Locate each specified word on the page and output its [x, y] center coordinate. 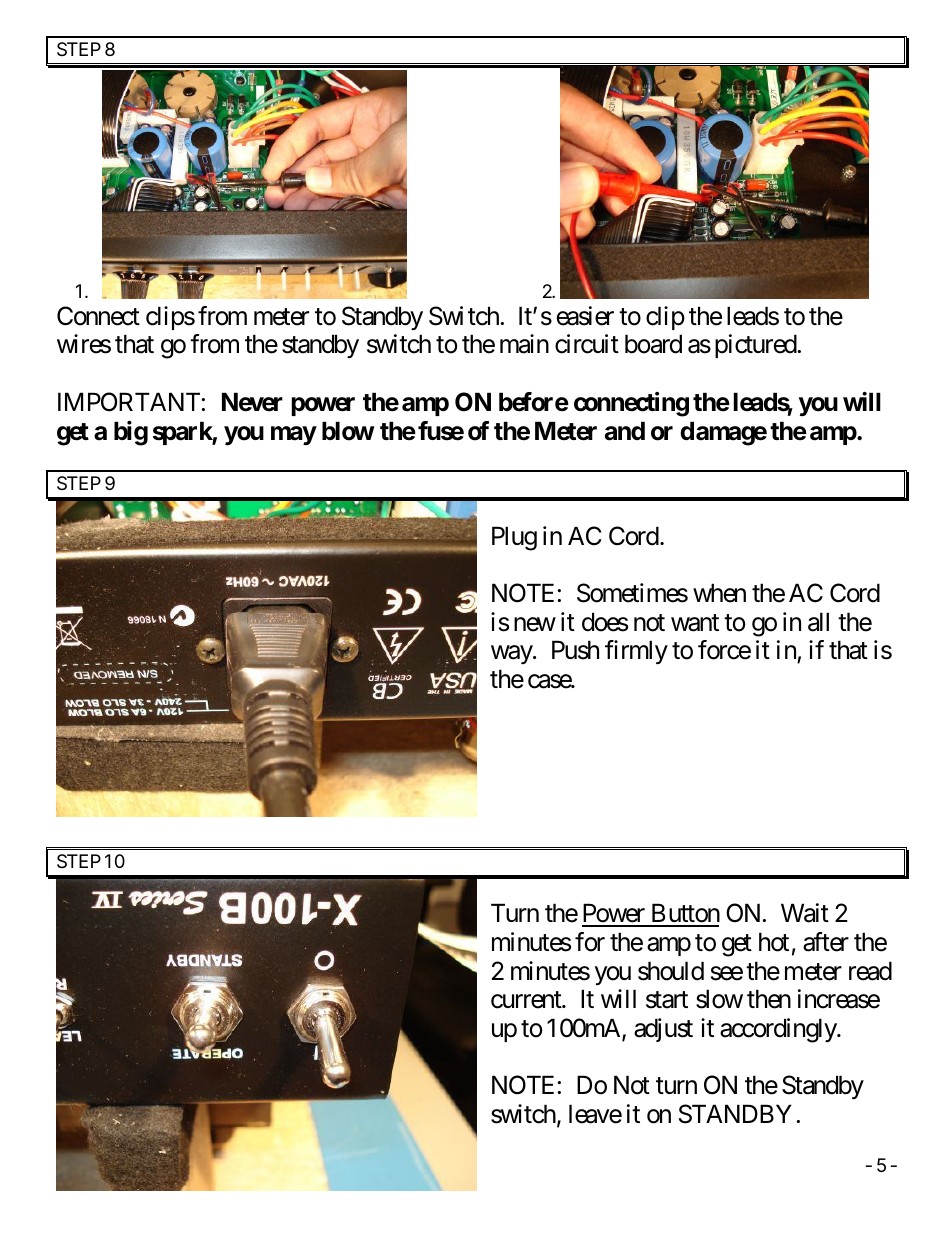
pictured [756, 346]
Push [575, 650]
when [719, 593]
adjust [663, 1030]
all [818, 622]
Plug [514, 538]
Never [252, 402]
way [512, 655]
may [294, 435]
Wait [805, 913]
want [695, 623]
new [535, 624]
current [527, 1000]
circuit [587, 344]
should [671, 971]
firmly [636, 652]
